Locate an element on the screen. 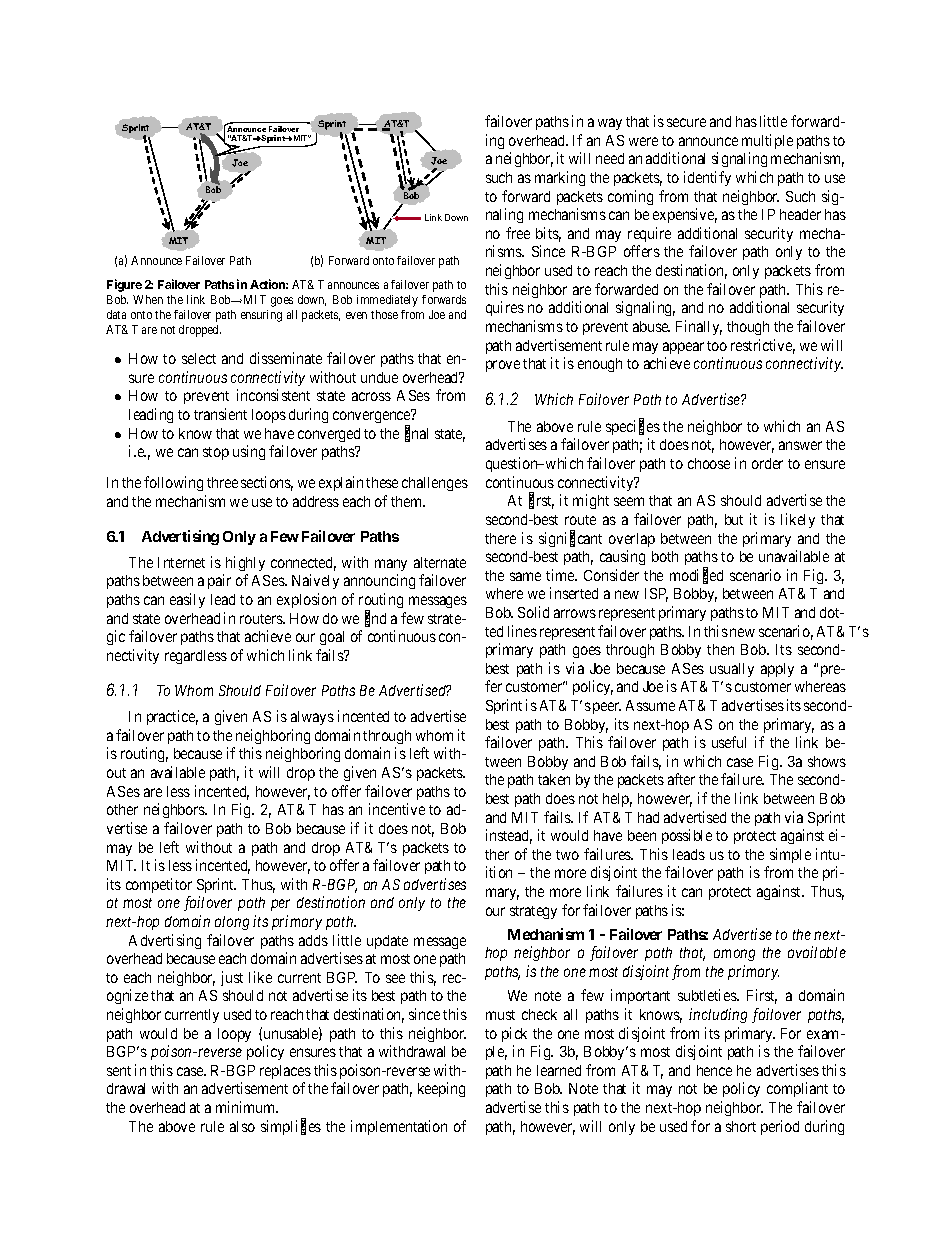  challenges is located at coordinates (435, 484).
